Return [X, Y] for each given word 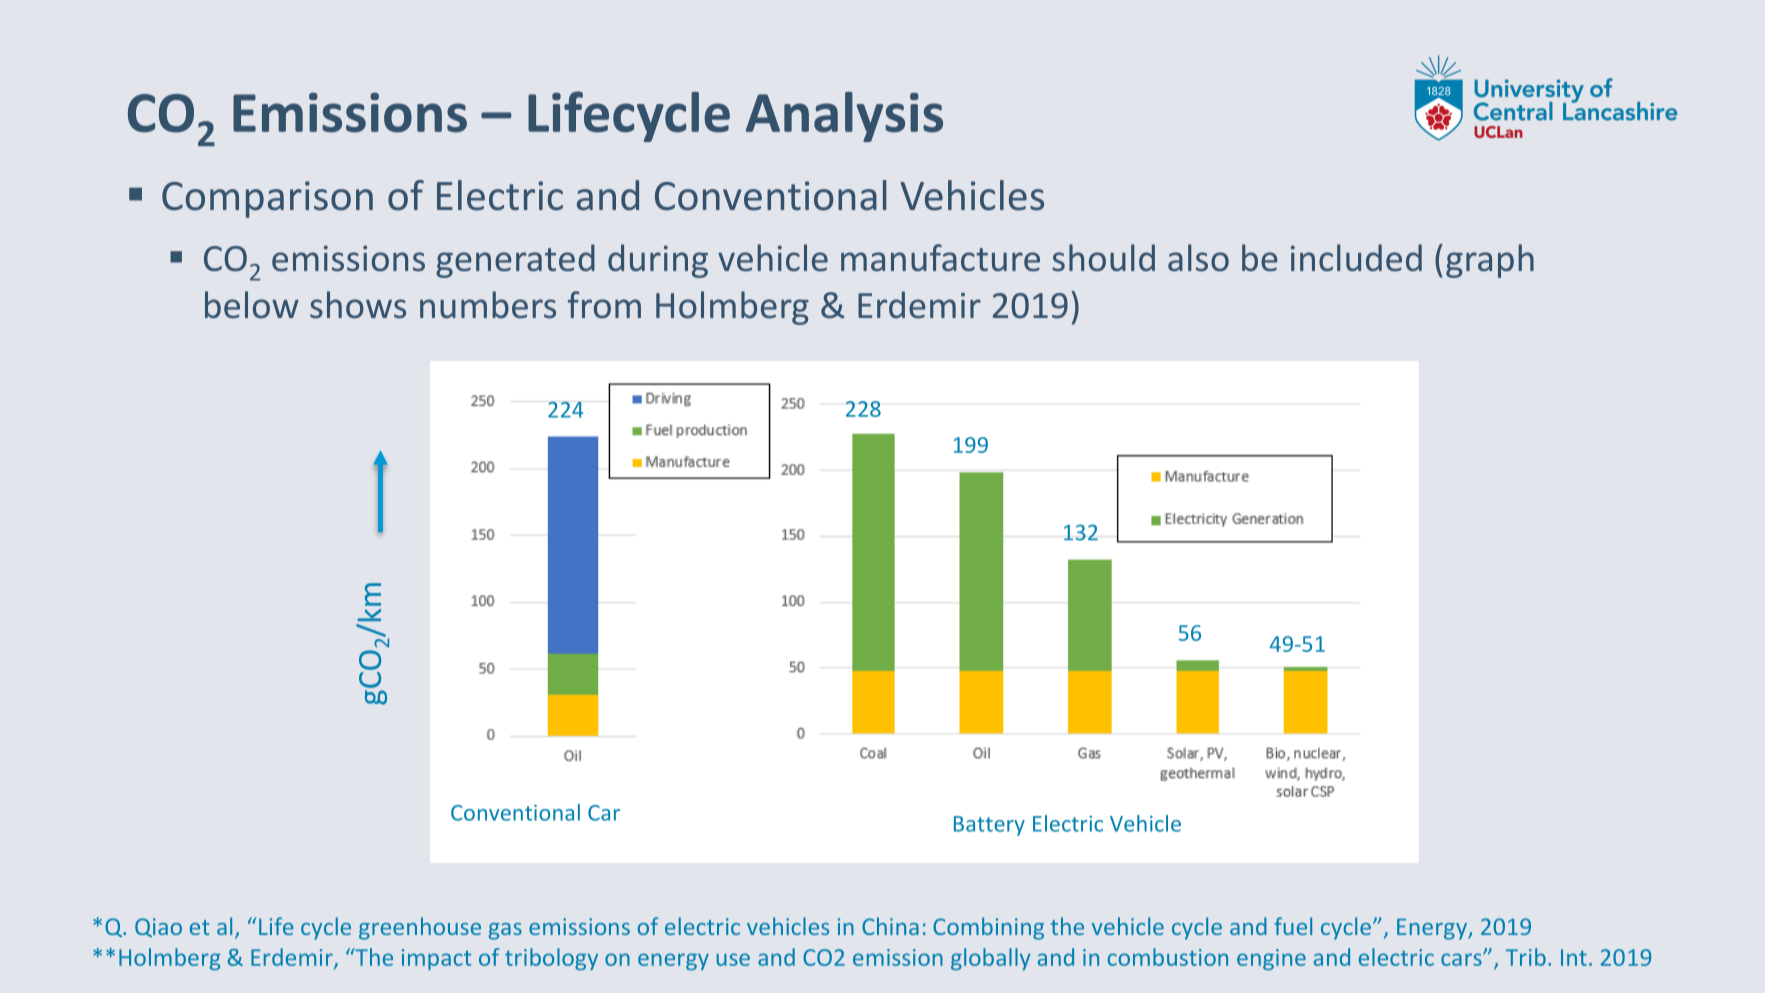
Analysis [844, 117]
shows [358, 305]
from [604, 305]
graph [1490, 261]
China [890, 926]
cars [1462, 959]
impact [436, 959]
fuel [1293, 926]
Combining [988, 928]
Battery [989, 826]
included [1356, 258]
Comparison [267, 199]
